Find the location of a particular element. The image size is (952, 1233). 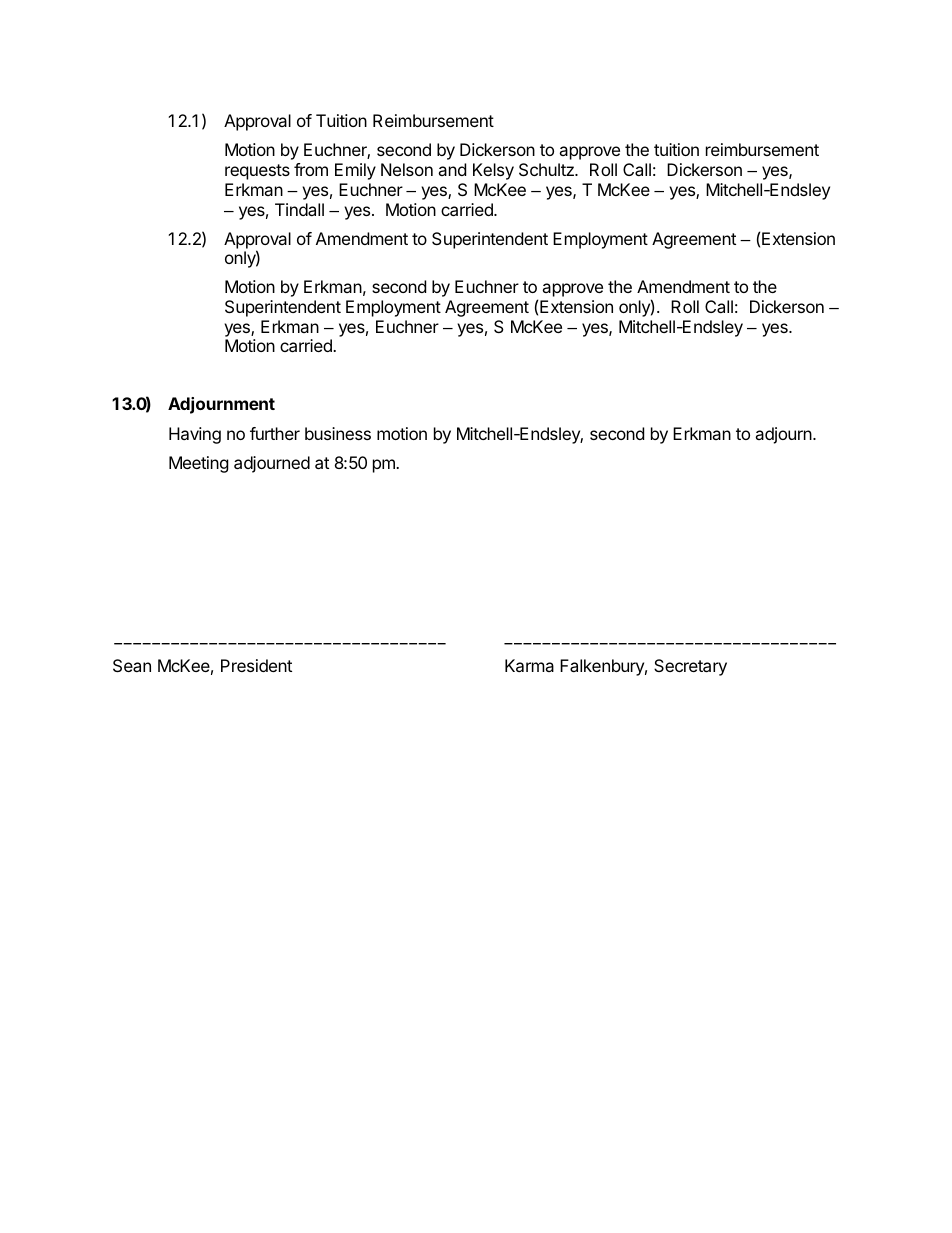

Karma is located at coordinates (529, 665).
